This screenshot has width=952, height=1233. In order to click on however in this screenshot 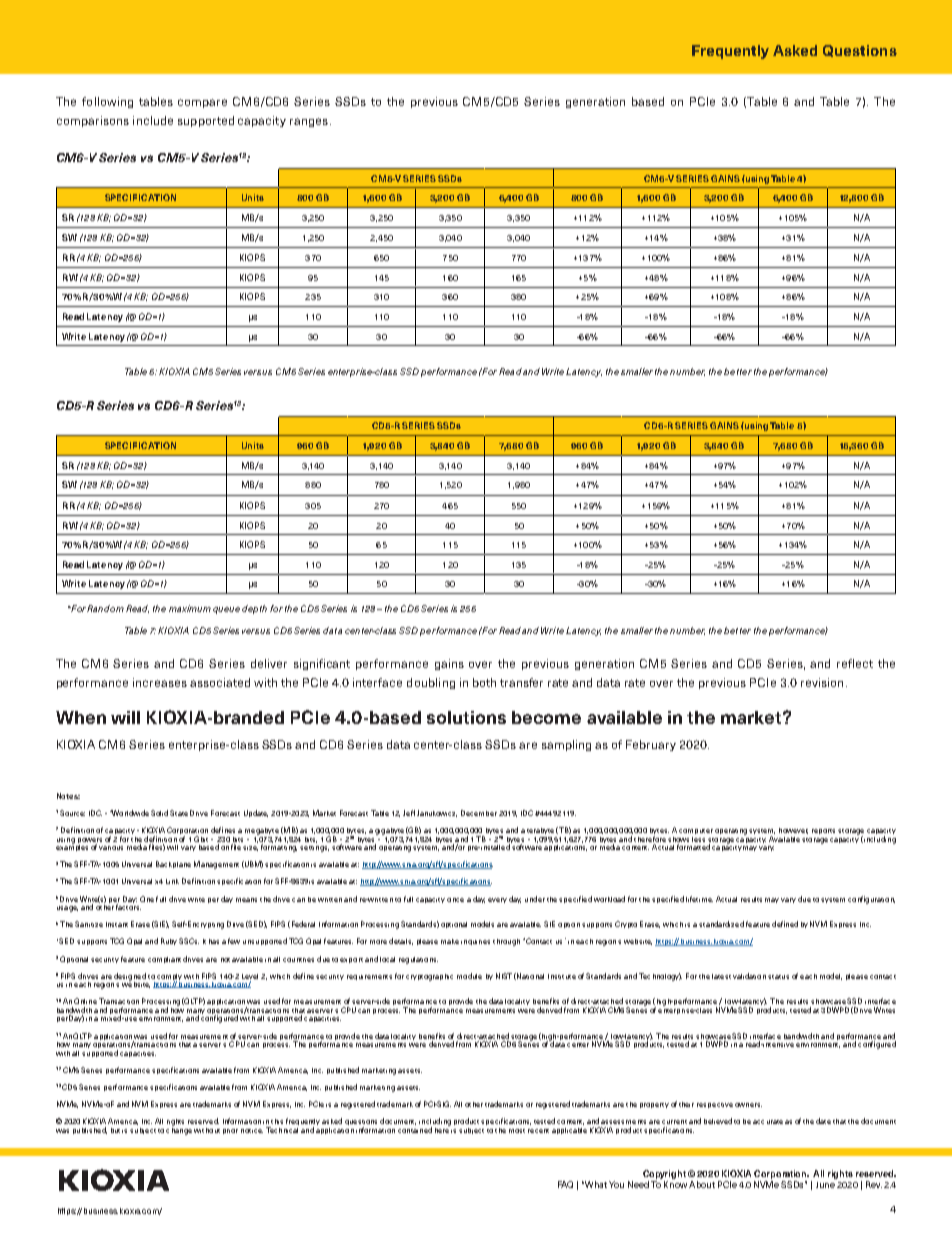, I will do `click(793, 831)`.
